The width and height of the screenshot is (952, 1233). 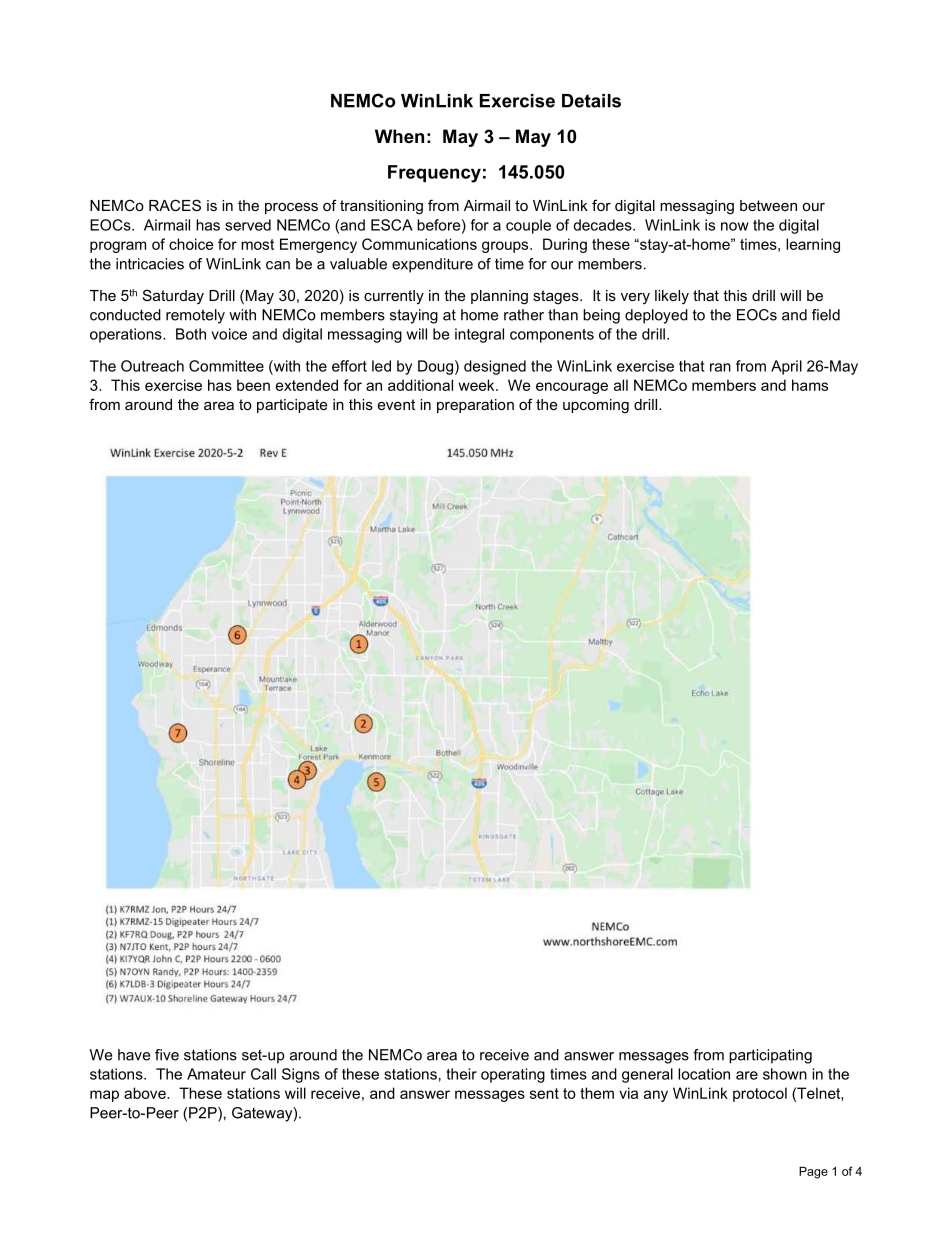 I want to click on have, so click(x=134, y=1055).
